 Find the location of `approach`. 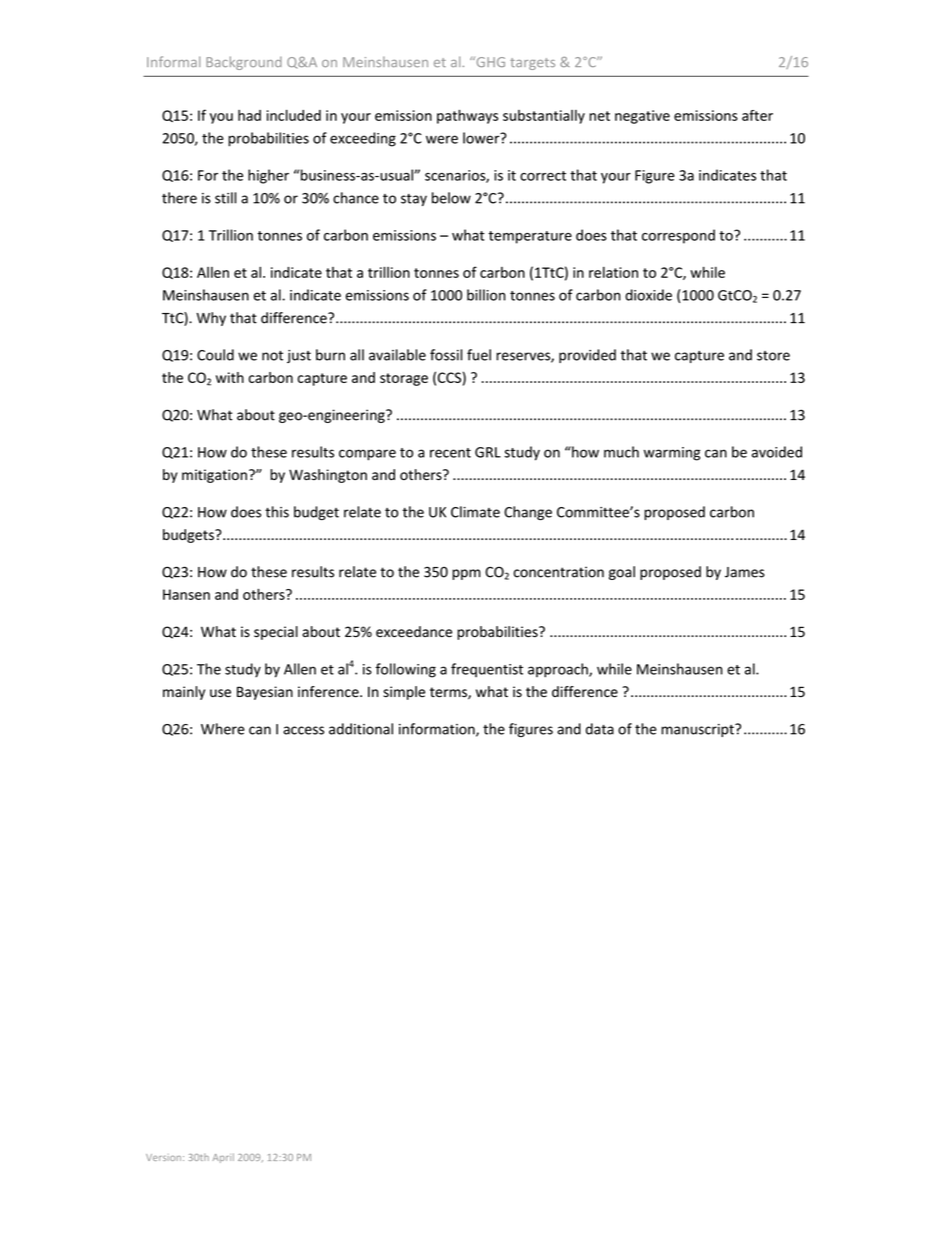

approach is located at coordinates (559, 670).
